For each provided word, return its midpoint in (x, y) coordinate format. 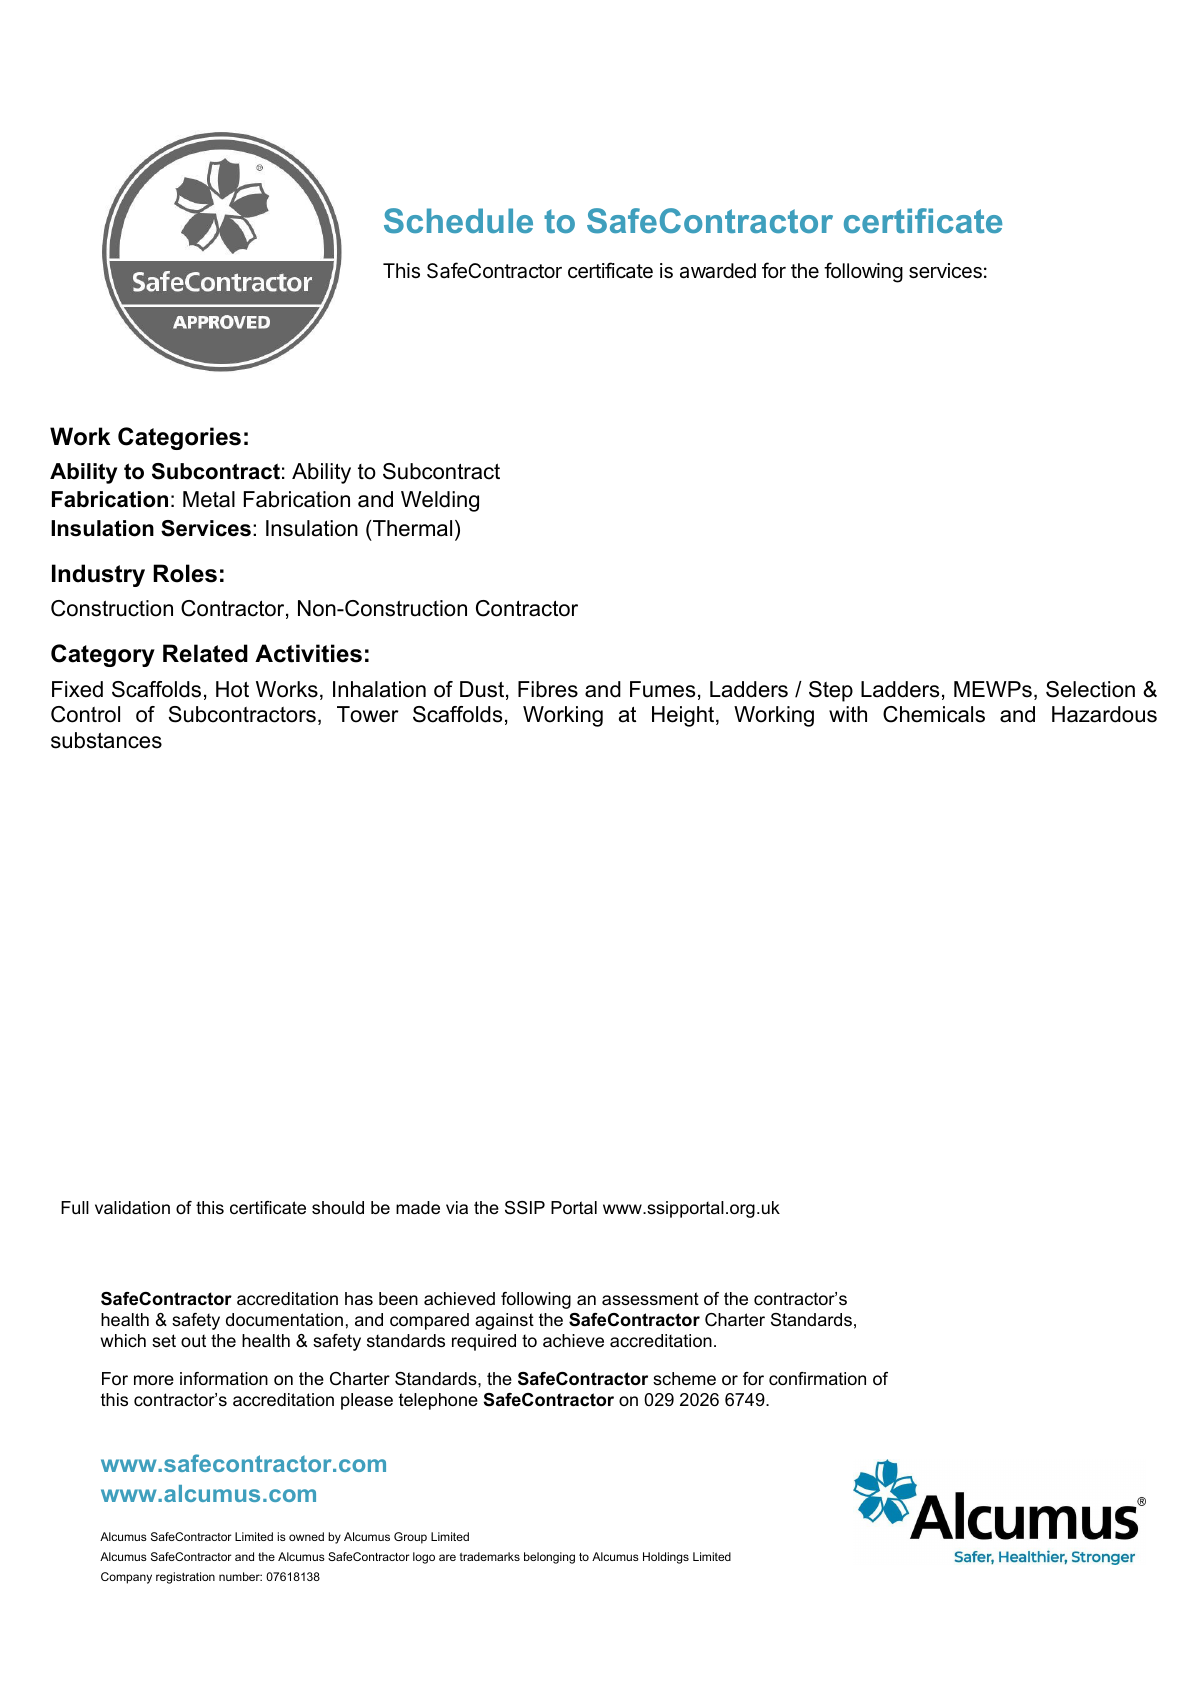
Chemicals (934, 714)
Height (684, 716)
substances (106, 740)
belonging (549, 1558)
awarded (718, 271)
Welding (440, 501)
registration (185, 1578)
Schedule (458, 221)
